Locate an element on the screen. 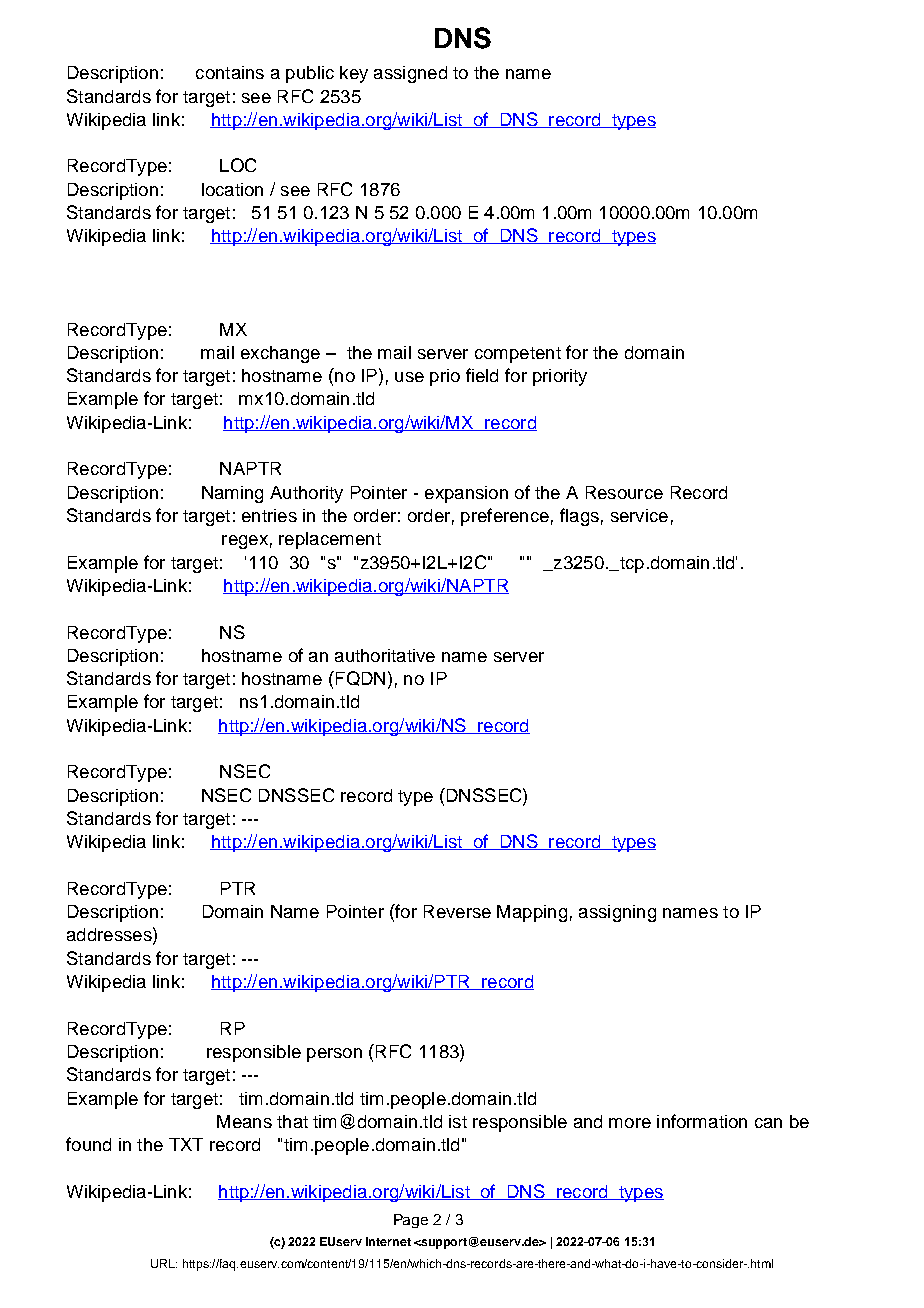  service is located at coordinates (639, 515).
